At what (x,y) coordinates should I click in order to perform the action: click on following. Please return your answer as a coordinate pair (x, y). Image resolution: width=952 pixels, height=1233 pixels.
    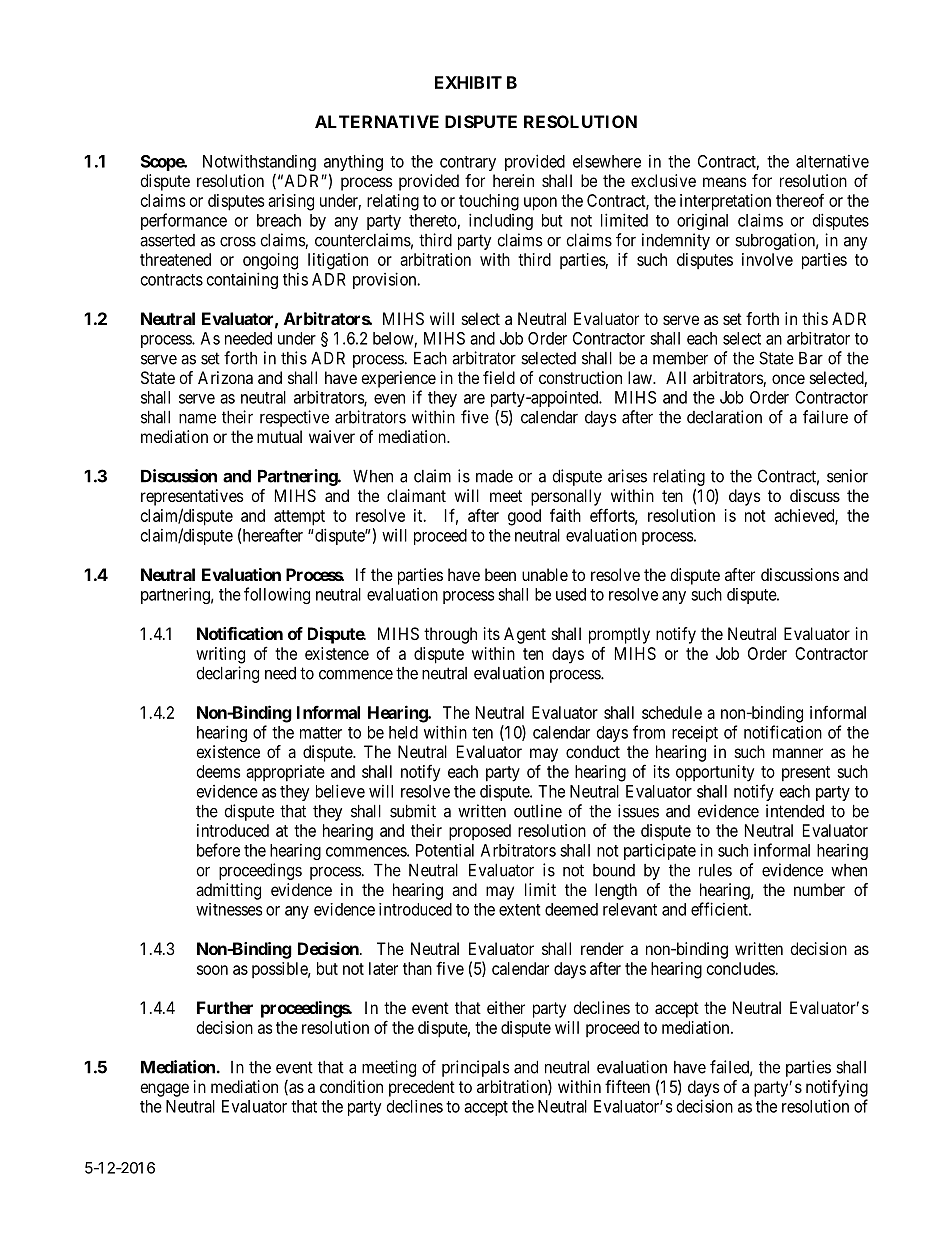
    Looking at the image, I should click on (277, 595).
